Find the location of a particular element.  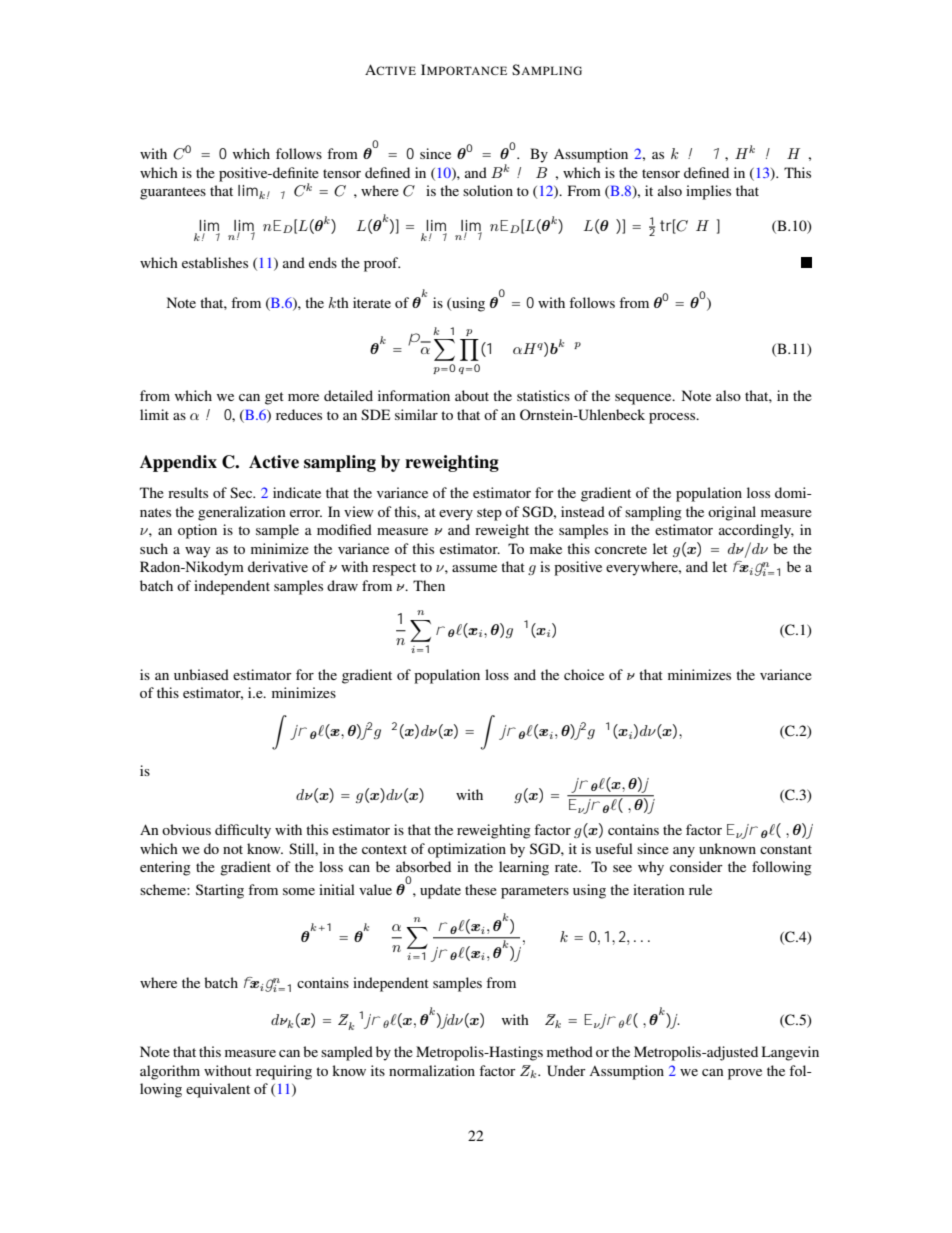

implies is located at coordinates (708, 192).
